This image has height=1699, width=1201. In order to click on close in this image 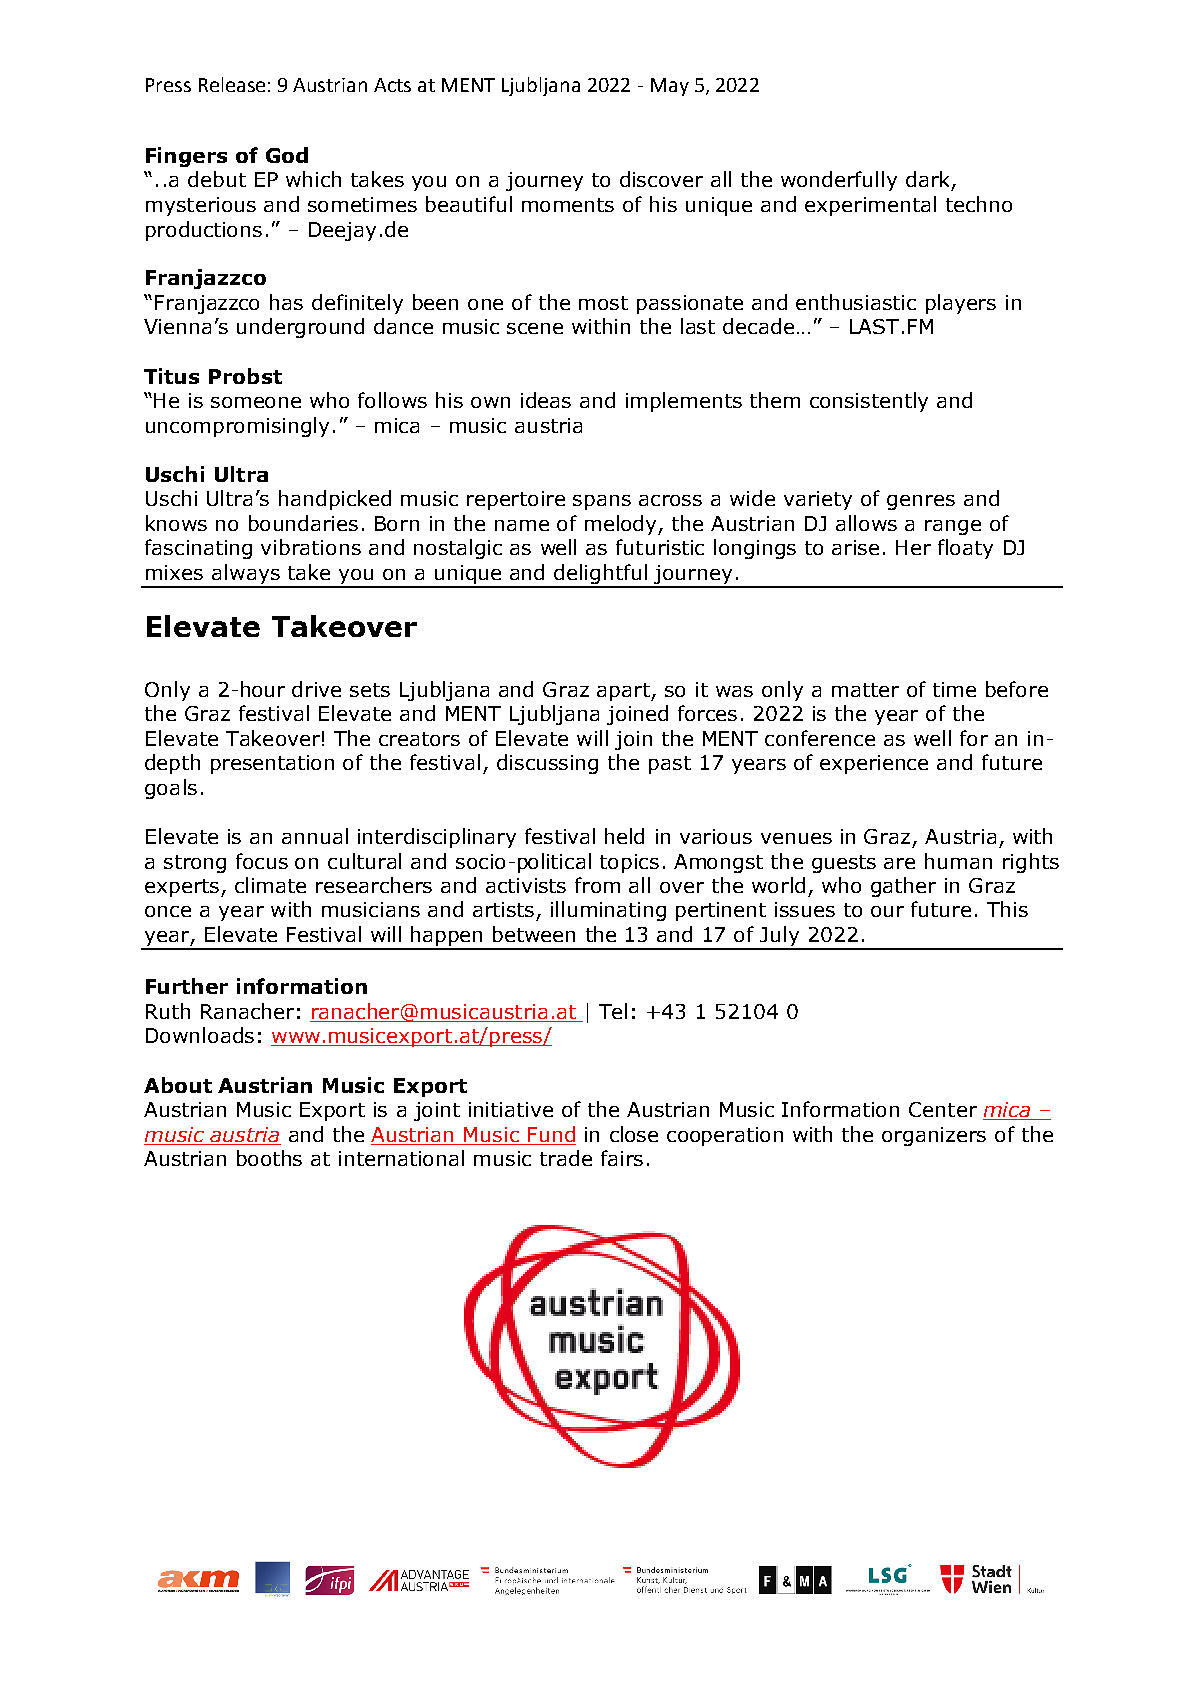, I will do `click(634, 1134)`.
